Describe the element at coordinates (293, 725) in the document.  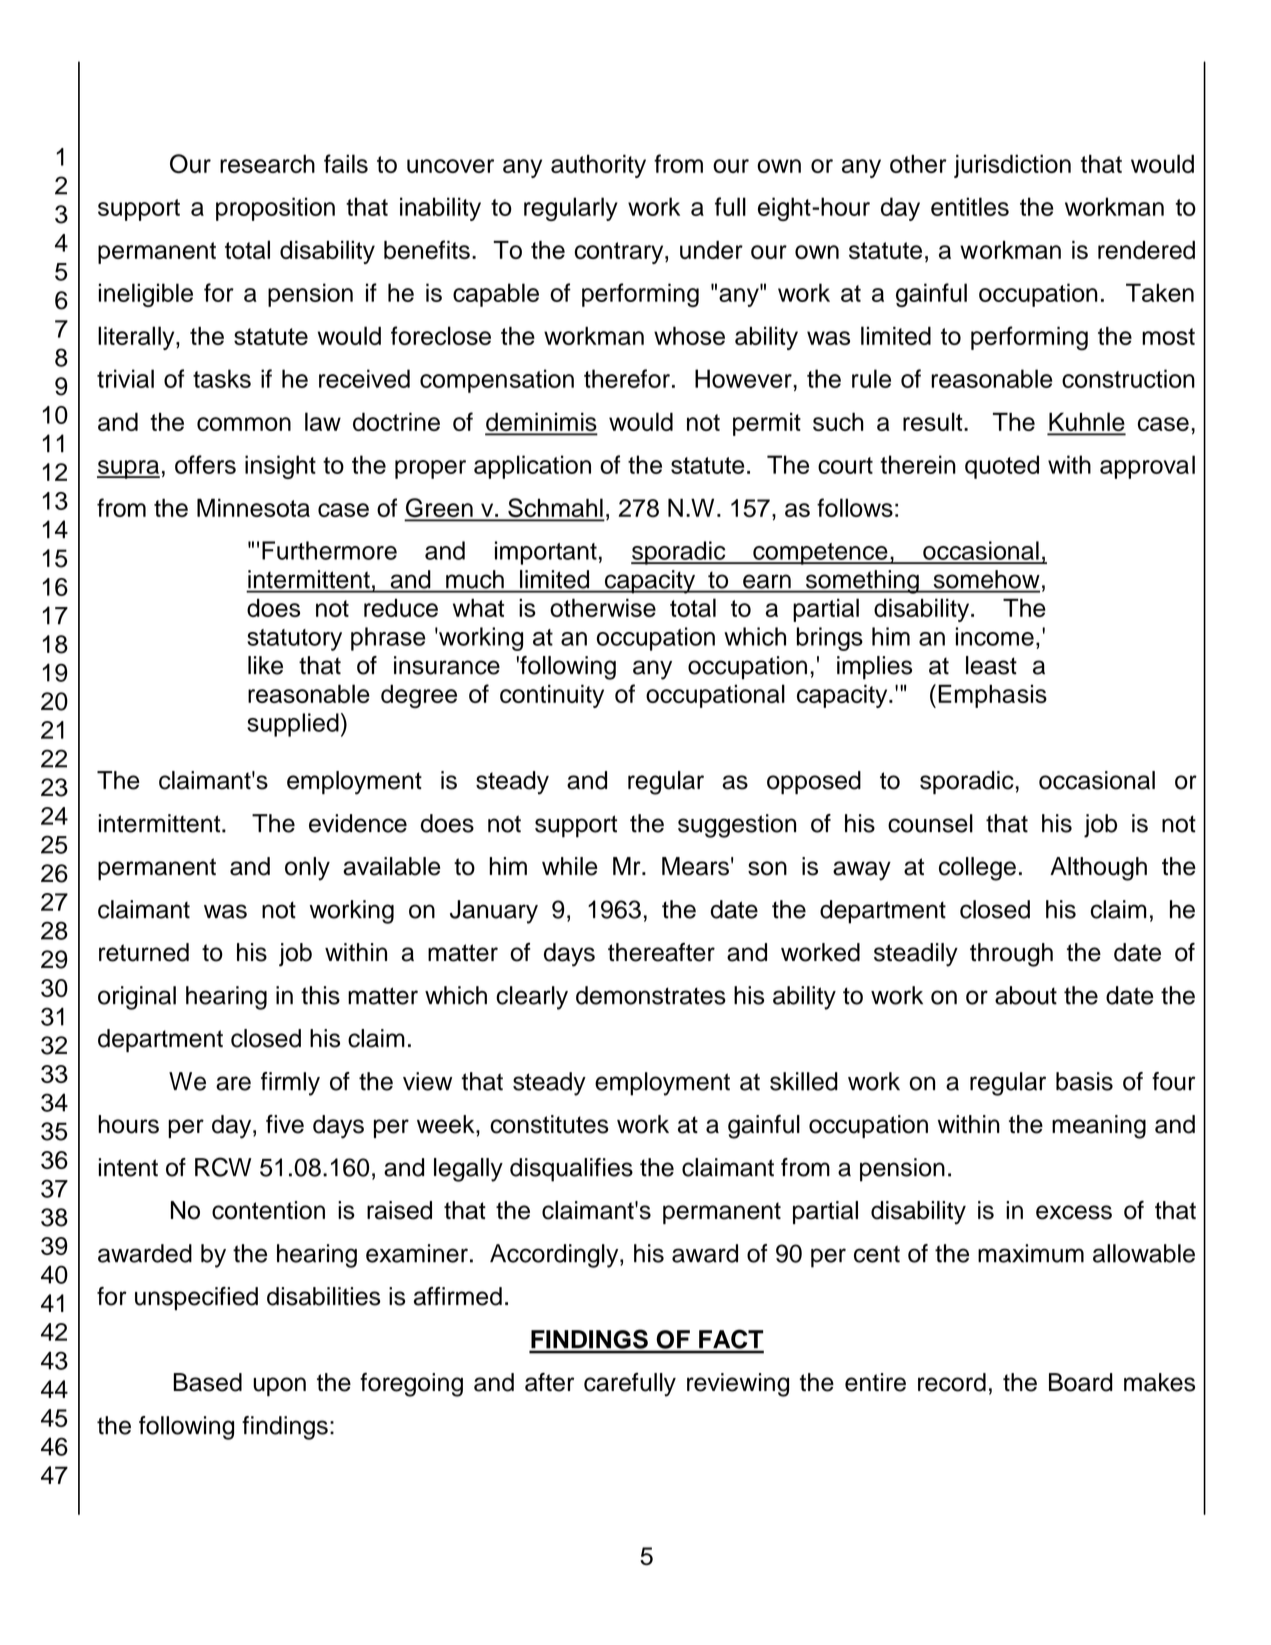
I see `supplied` at that location.
